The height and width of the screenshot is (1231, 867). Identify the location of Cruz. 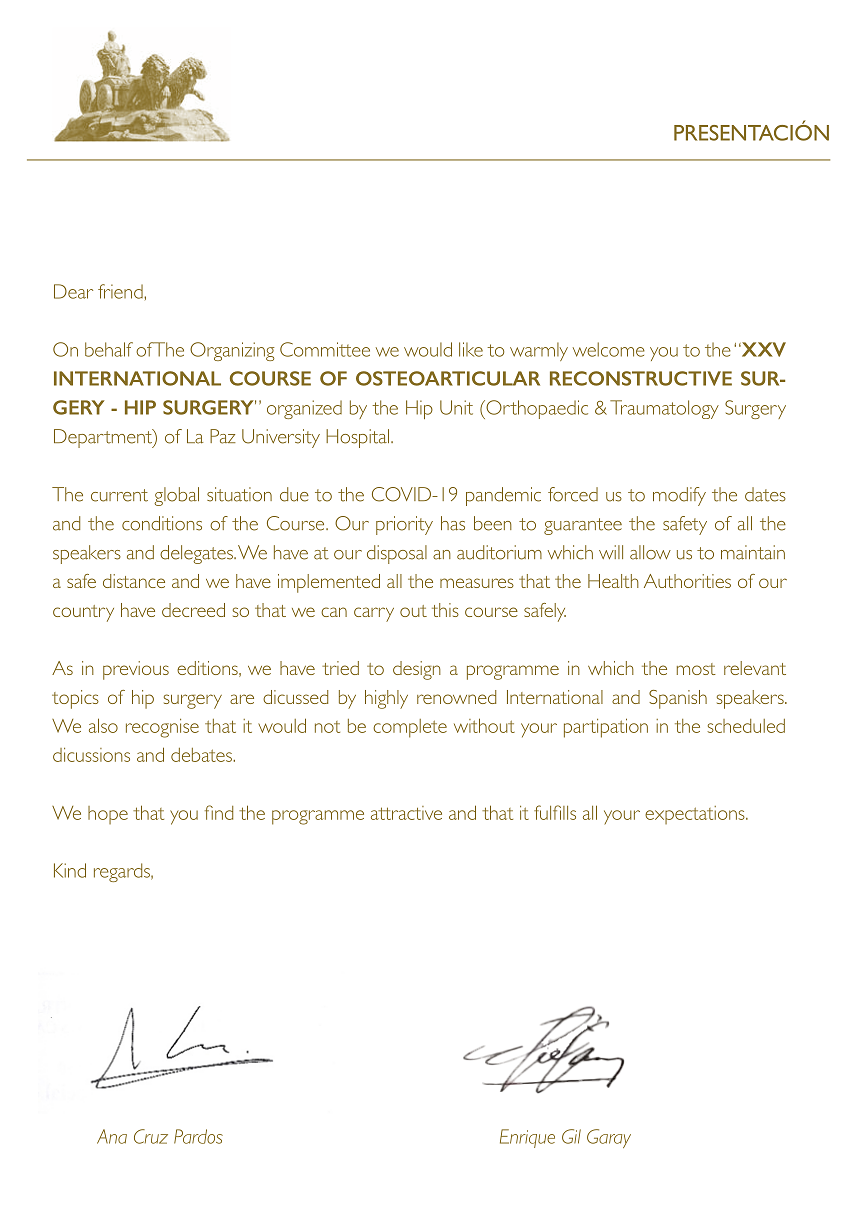
(151, 1136).
